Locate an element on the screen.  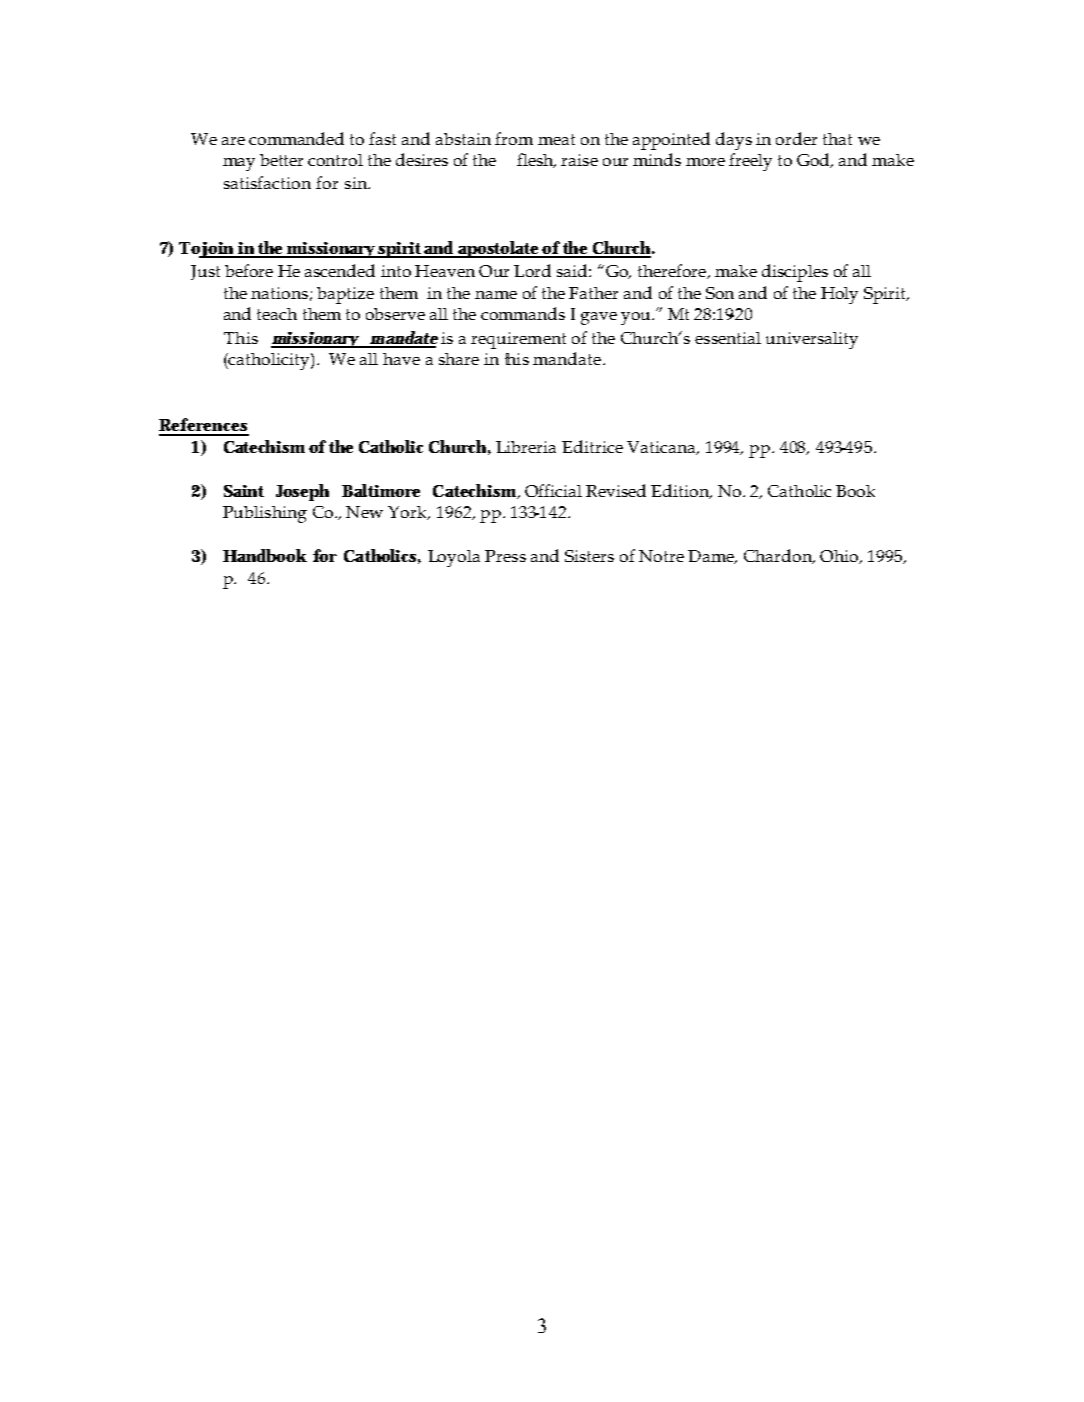
teach is located at coordinates (277, 314).
